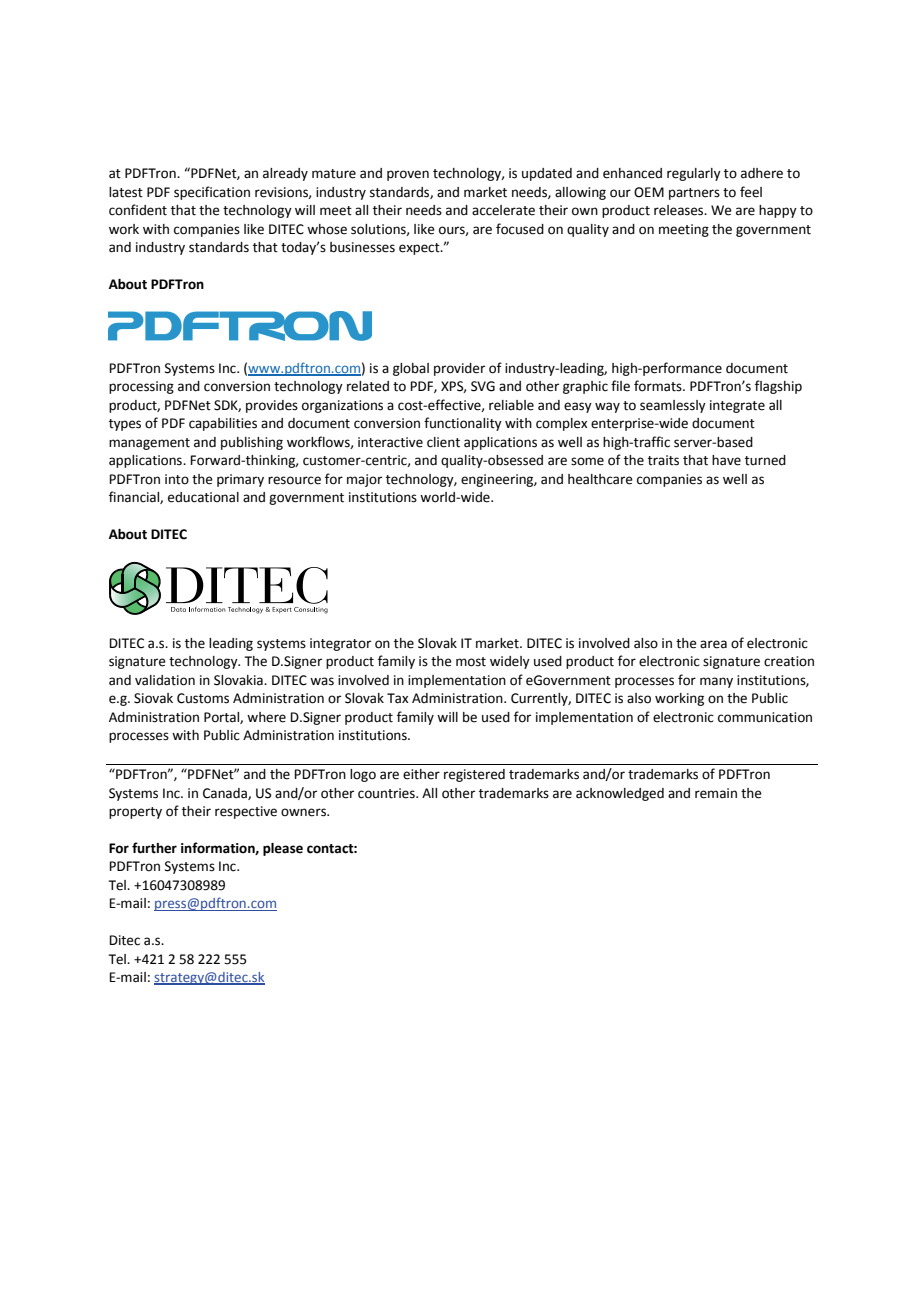  I want to click on validation, so click(165, 680).
